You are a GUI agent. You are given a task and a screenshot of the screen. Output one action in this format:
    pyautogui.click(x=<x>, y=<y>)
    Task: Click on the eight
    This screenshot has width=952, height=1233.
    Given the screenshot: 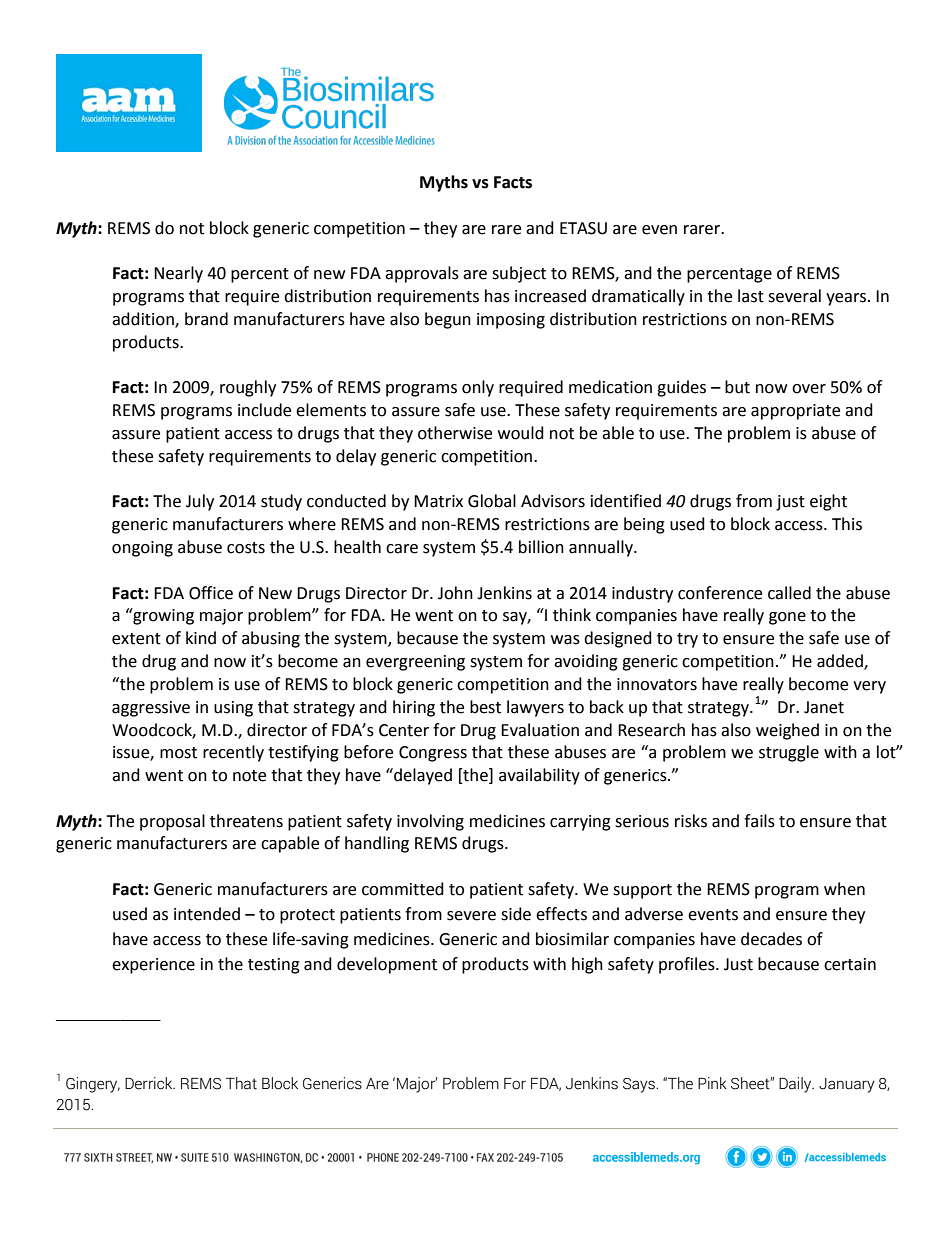 What is the action you would take?
    pyautogui.click(x=828, y=502)
